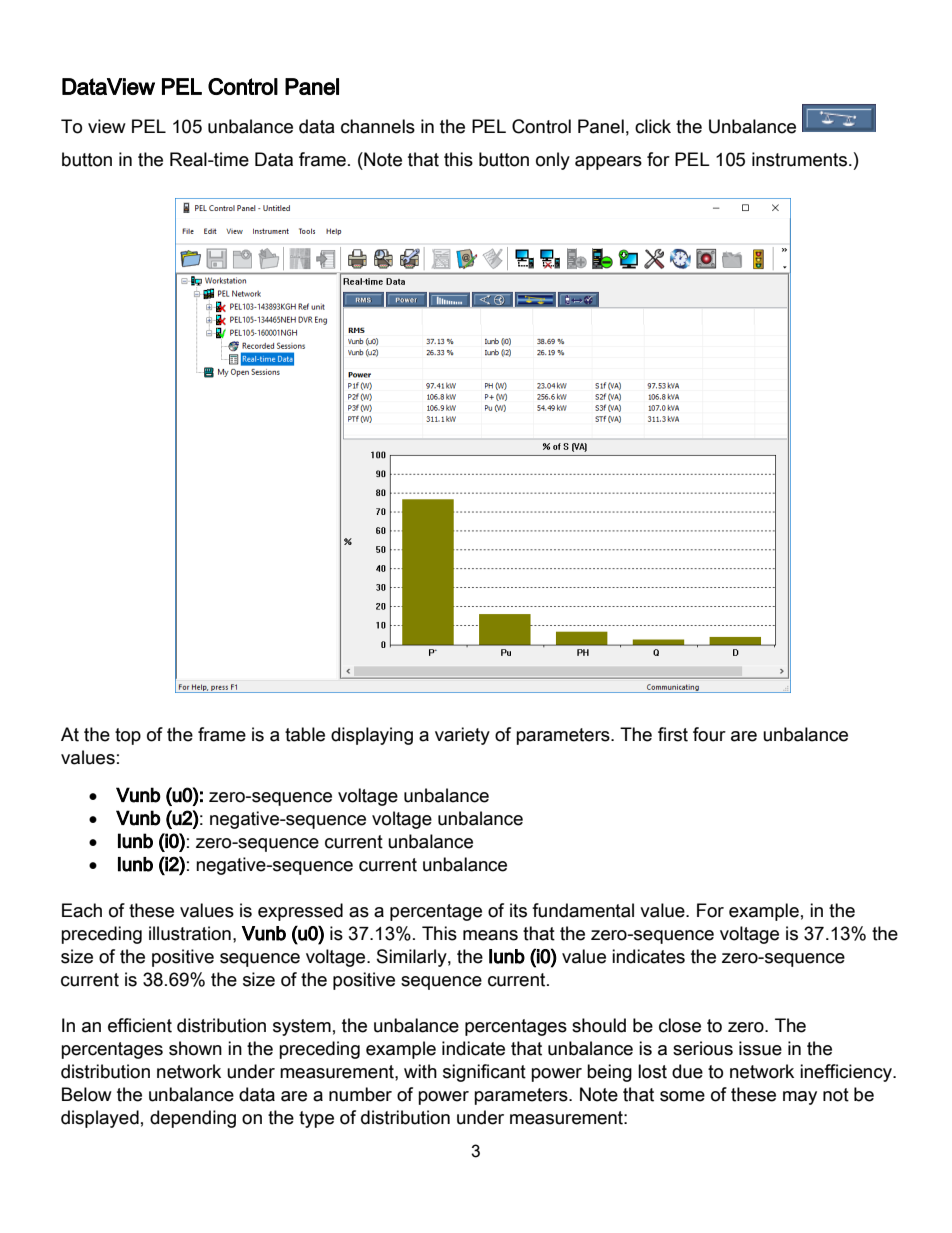  I want to click on only, so click(553, 161).
